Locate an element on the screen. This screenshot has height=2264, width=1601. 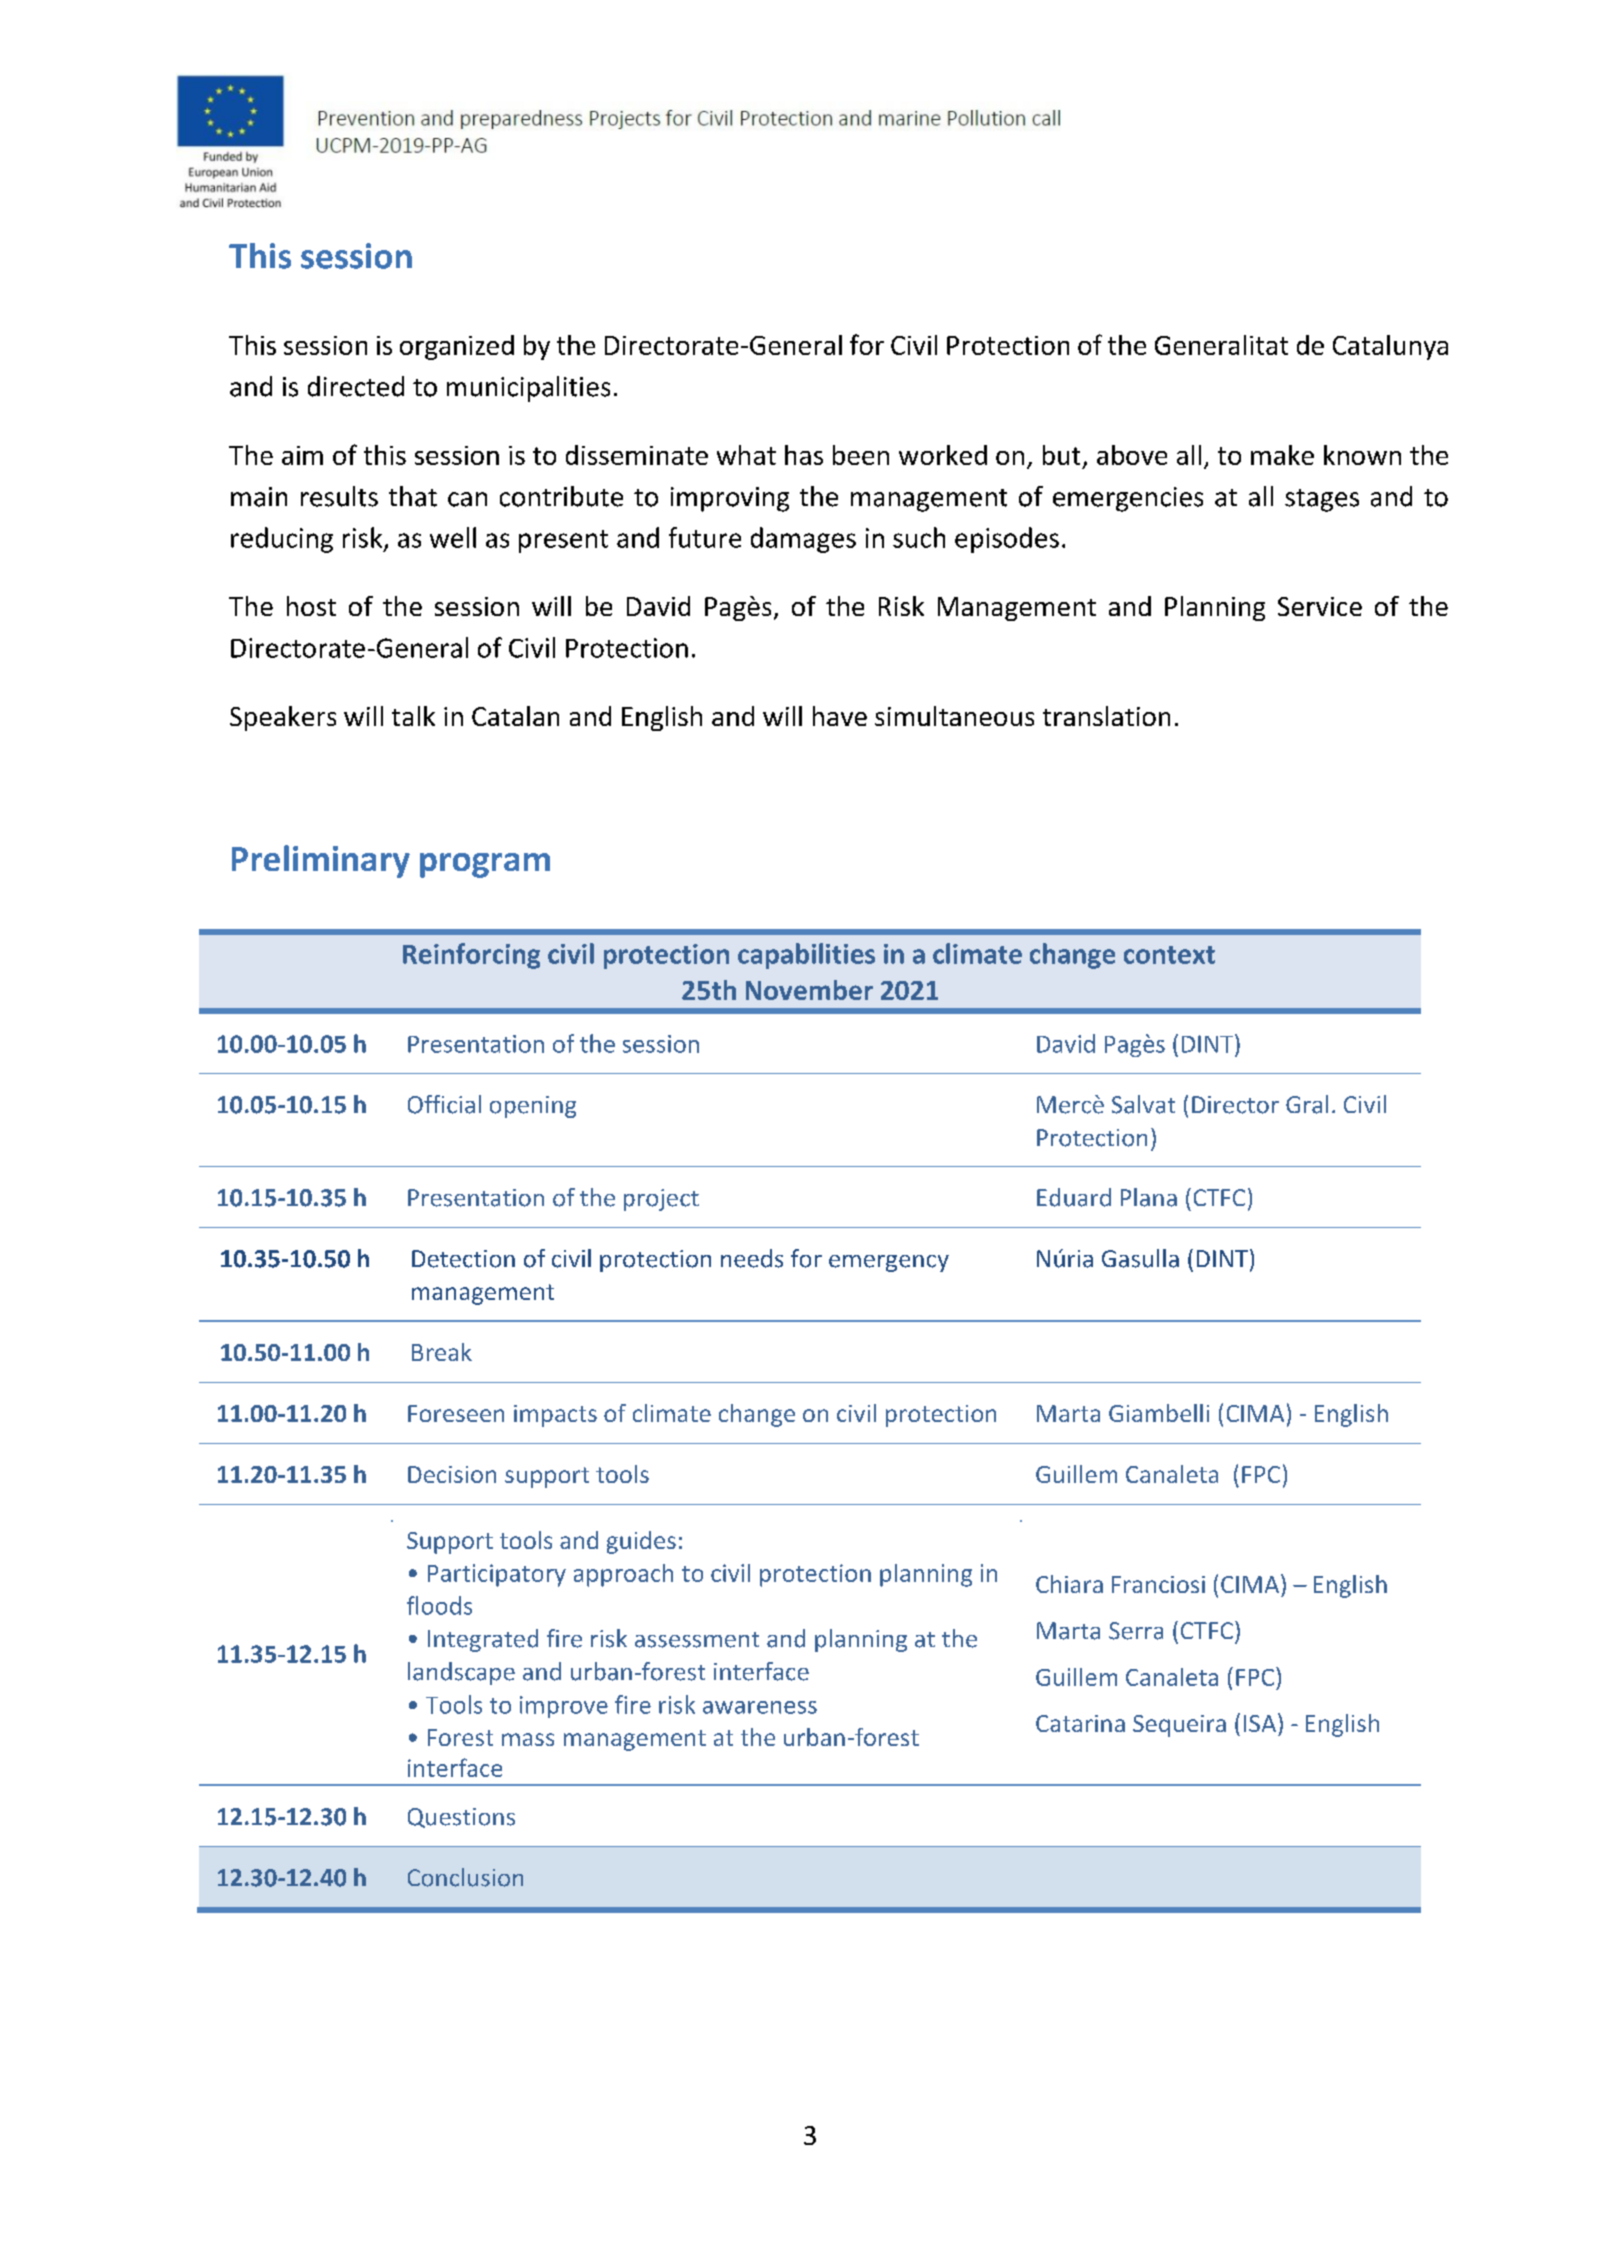
has is located at coordinates (804, 455).
